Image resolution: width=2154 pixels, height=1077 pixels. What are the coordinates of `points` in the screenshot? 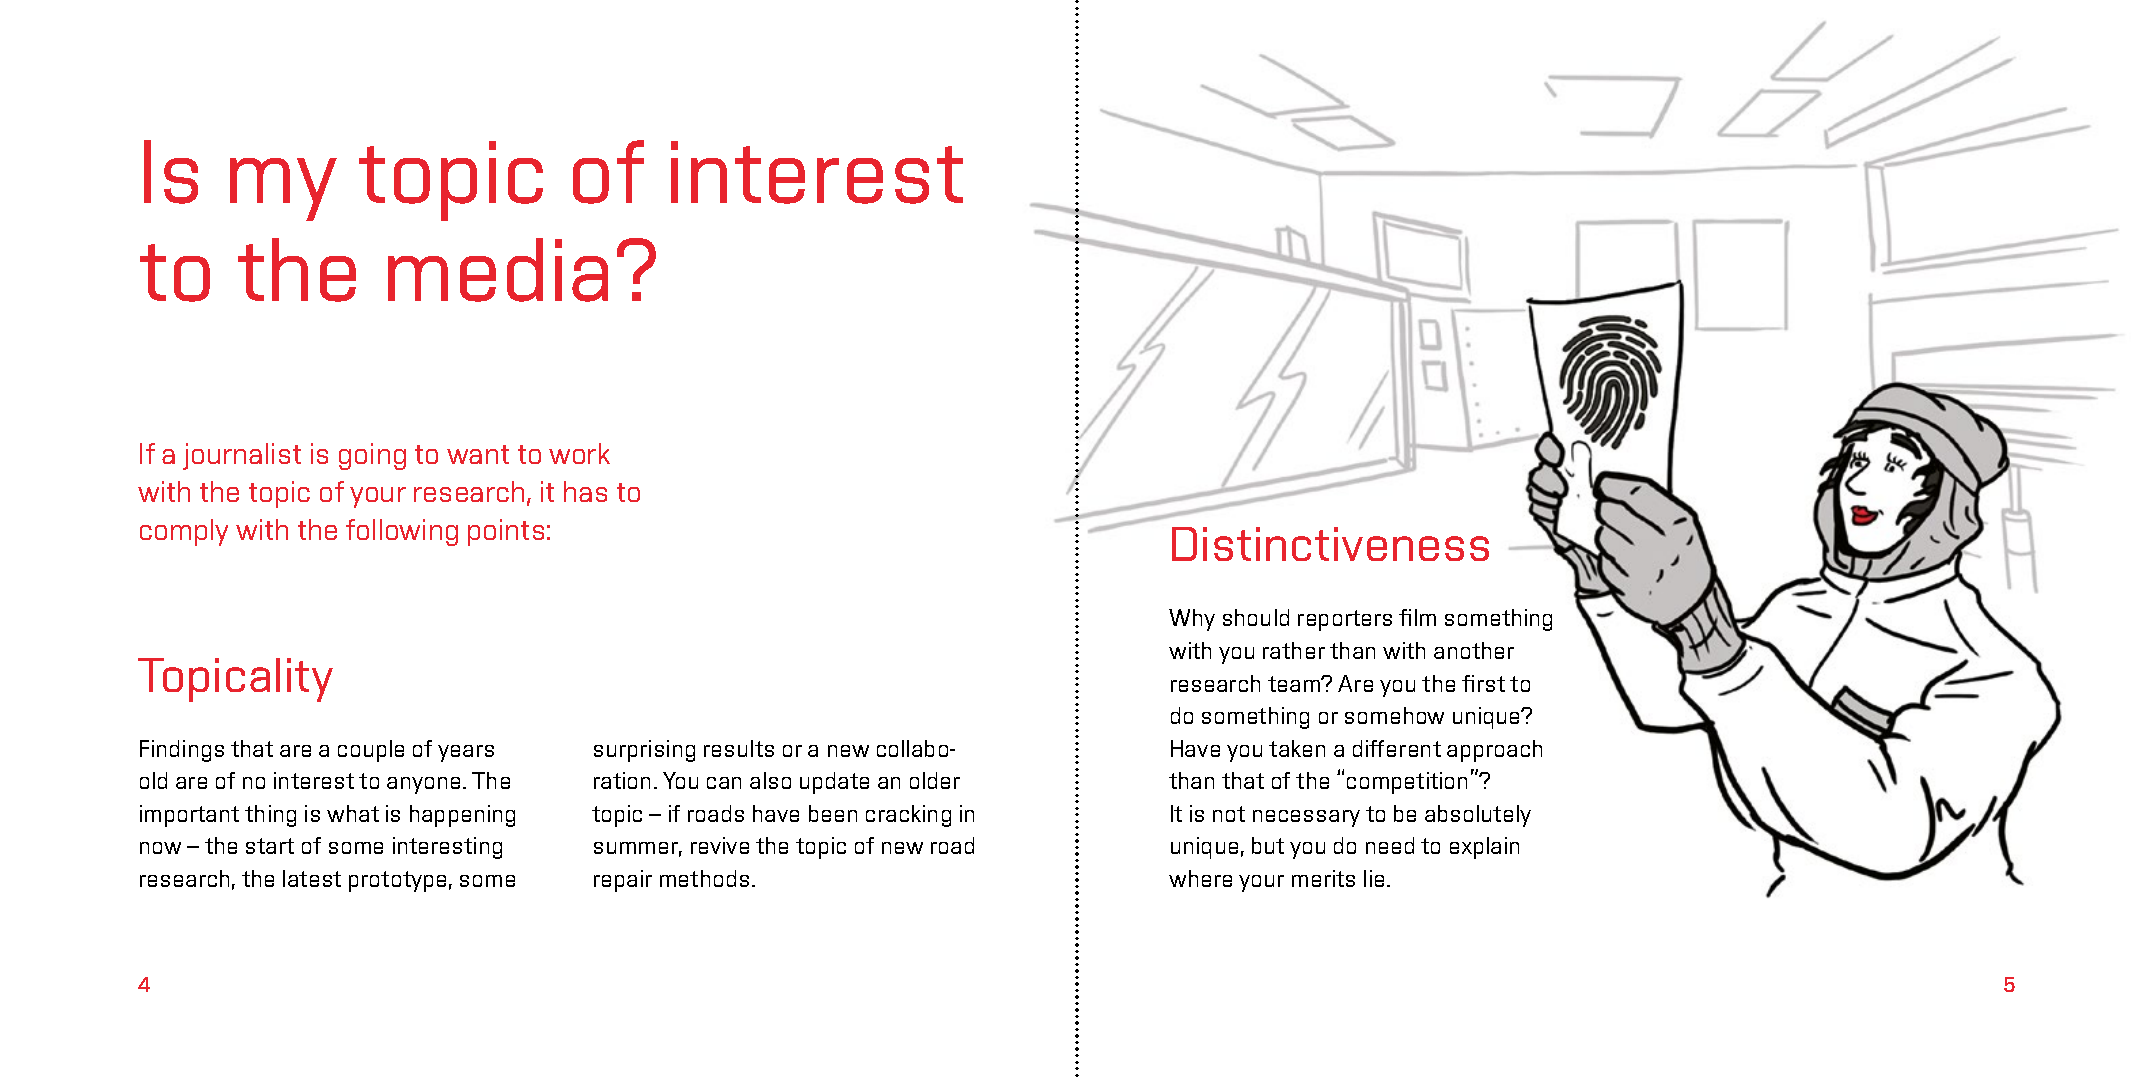 It's located at (506, 532).
